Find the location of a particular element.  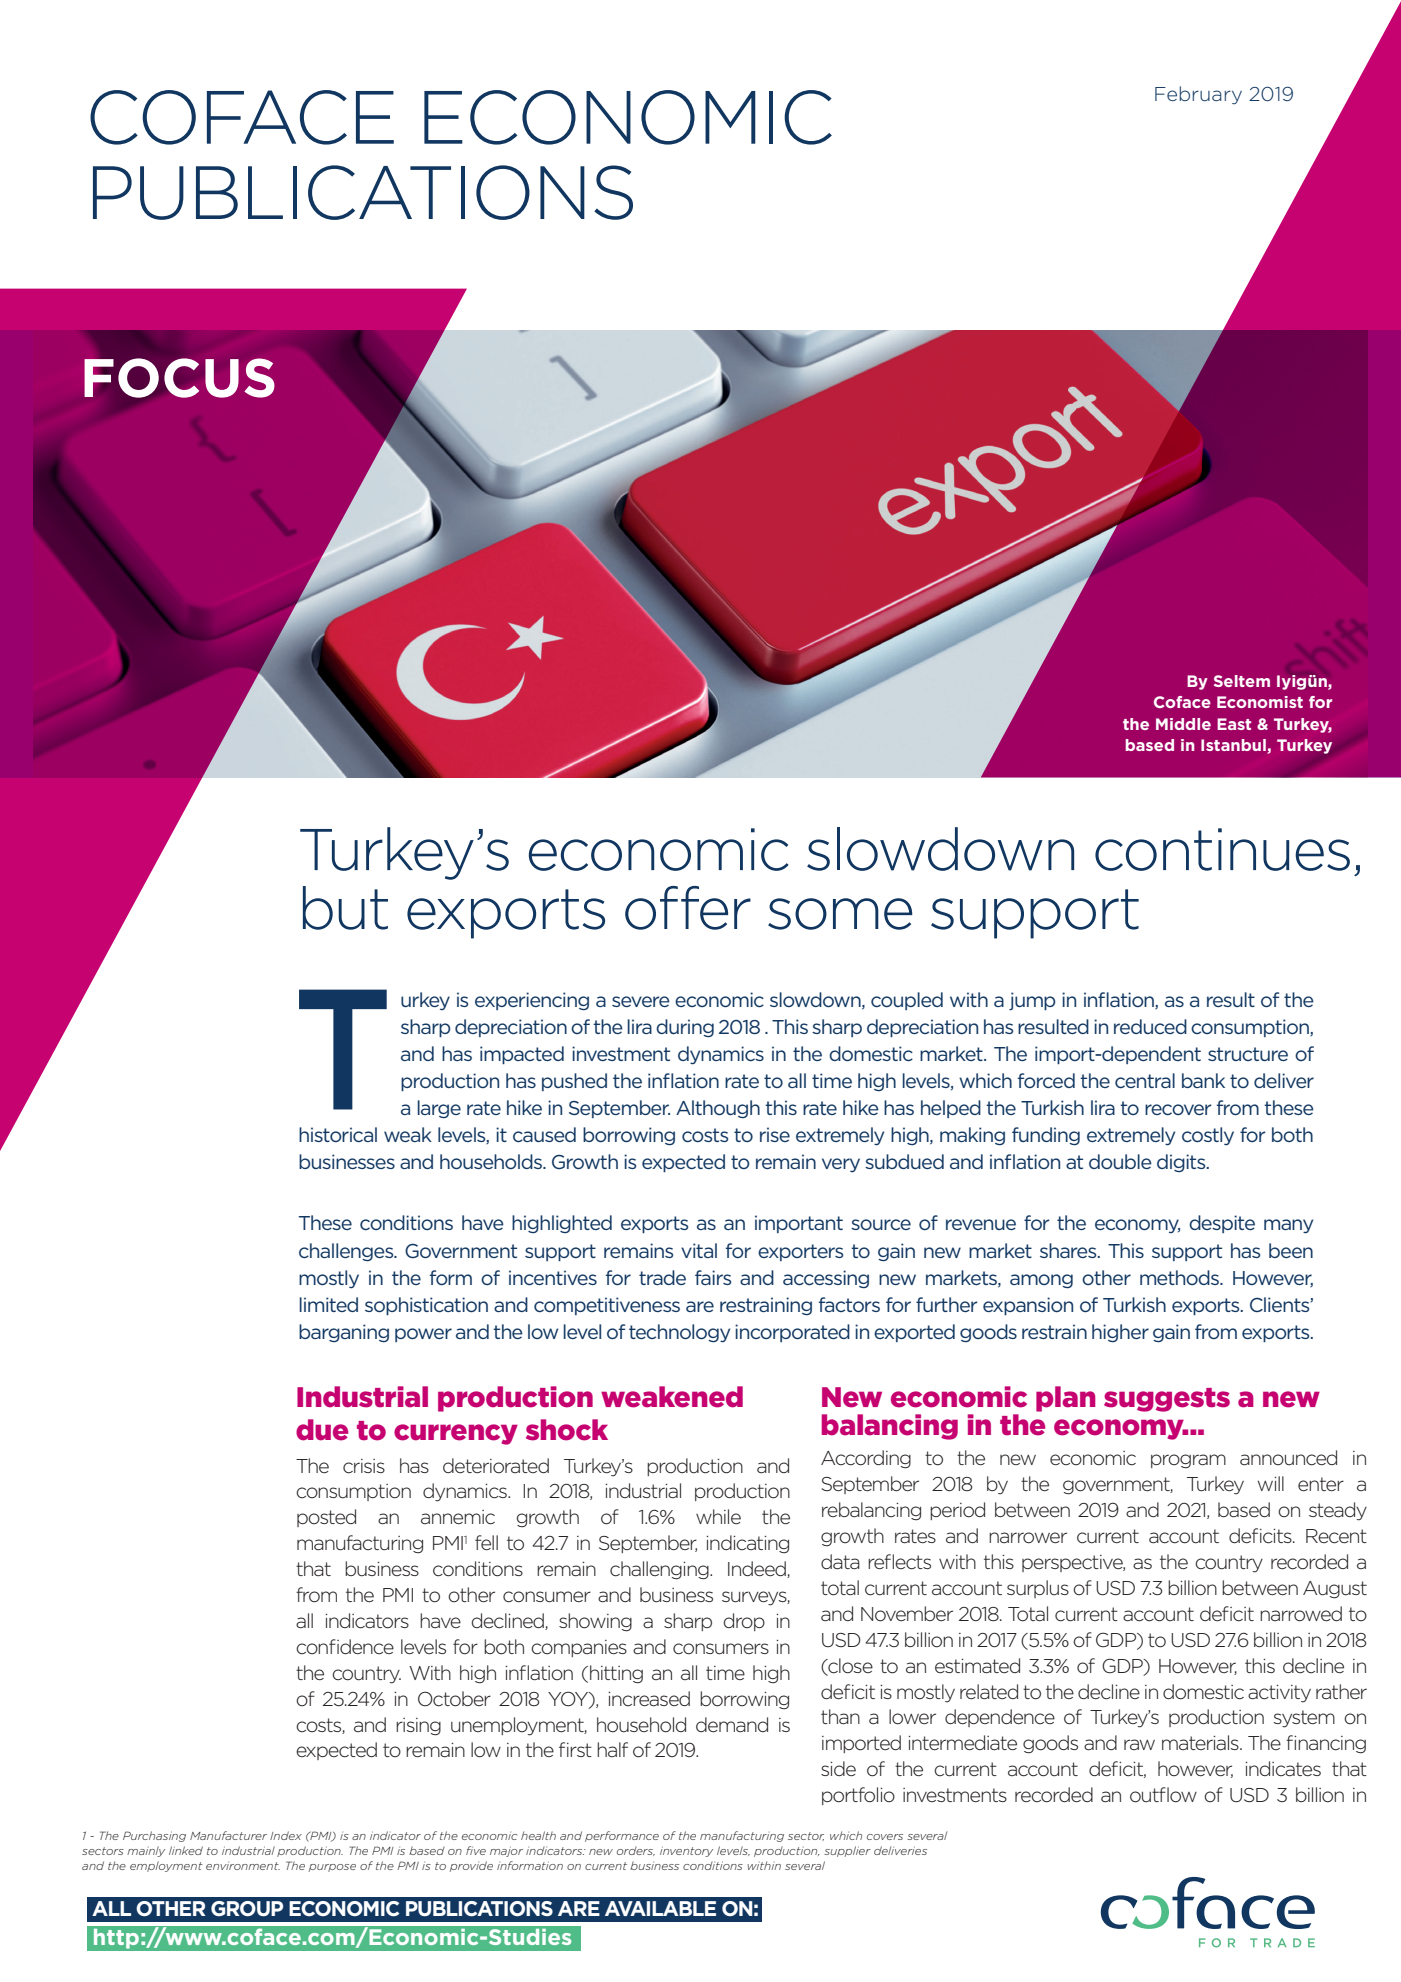

offer is located at coordinates (688, 908).
